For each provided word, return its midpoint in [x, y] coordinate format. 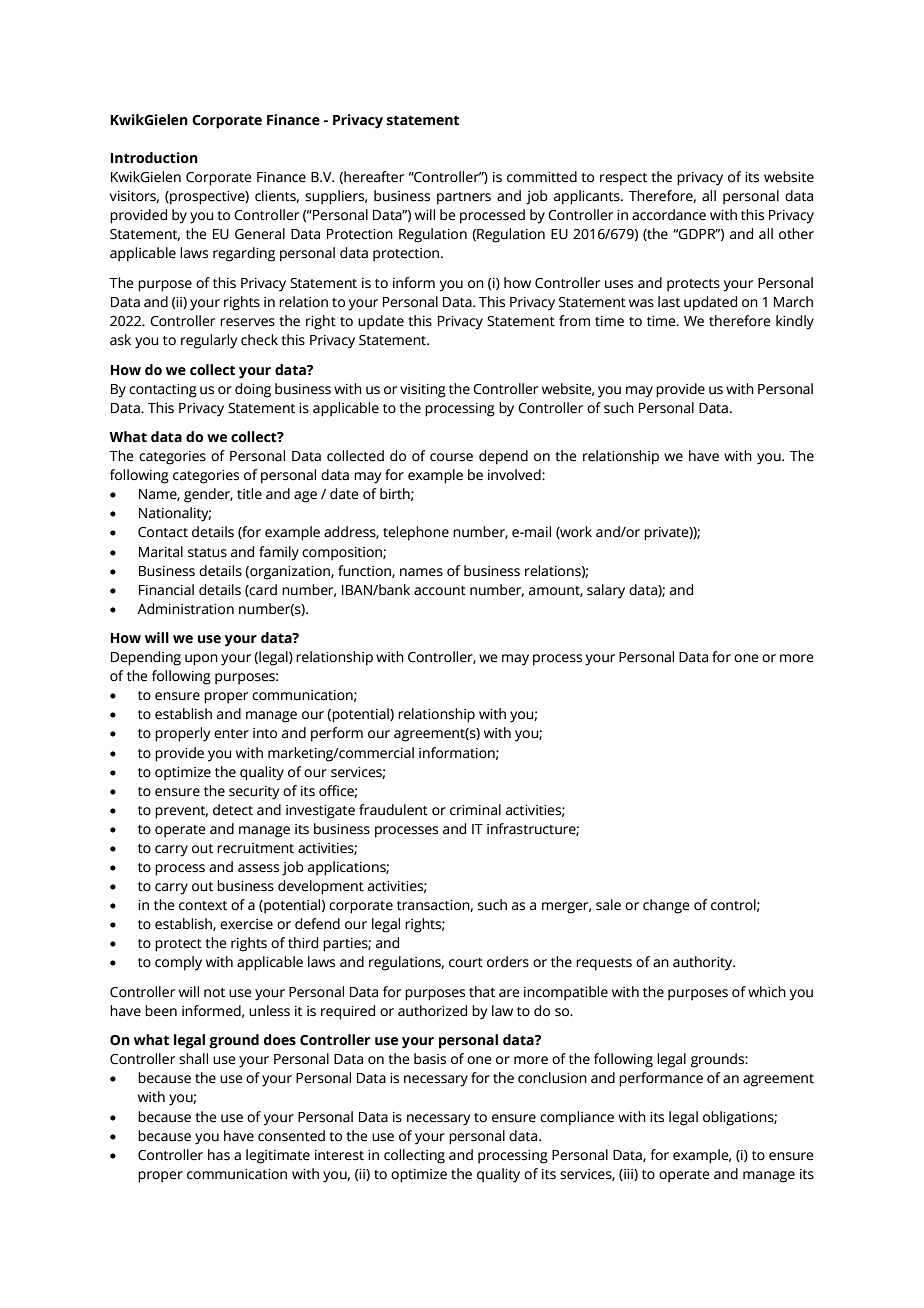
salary [606, 591]
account [440, 591]
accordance [669, 215]
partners [464, 198]
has [219, 1155]
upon [201, 660]
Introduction [154, 158]
